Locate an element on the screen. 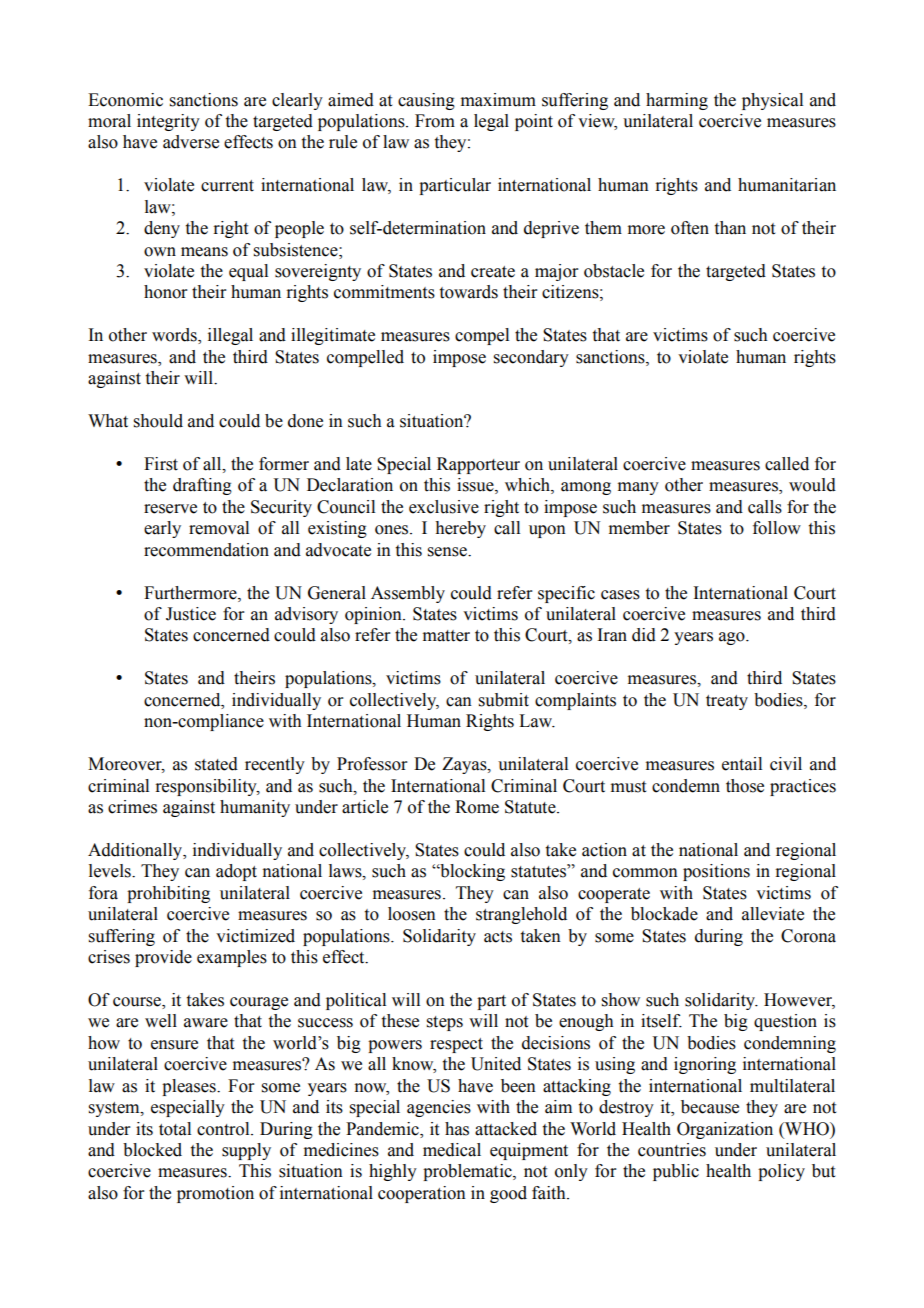 The height and width of the screenshot is (1308, 924). blocked is located at coordinates (152, 1150).
